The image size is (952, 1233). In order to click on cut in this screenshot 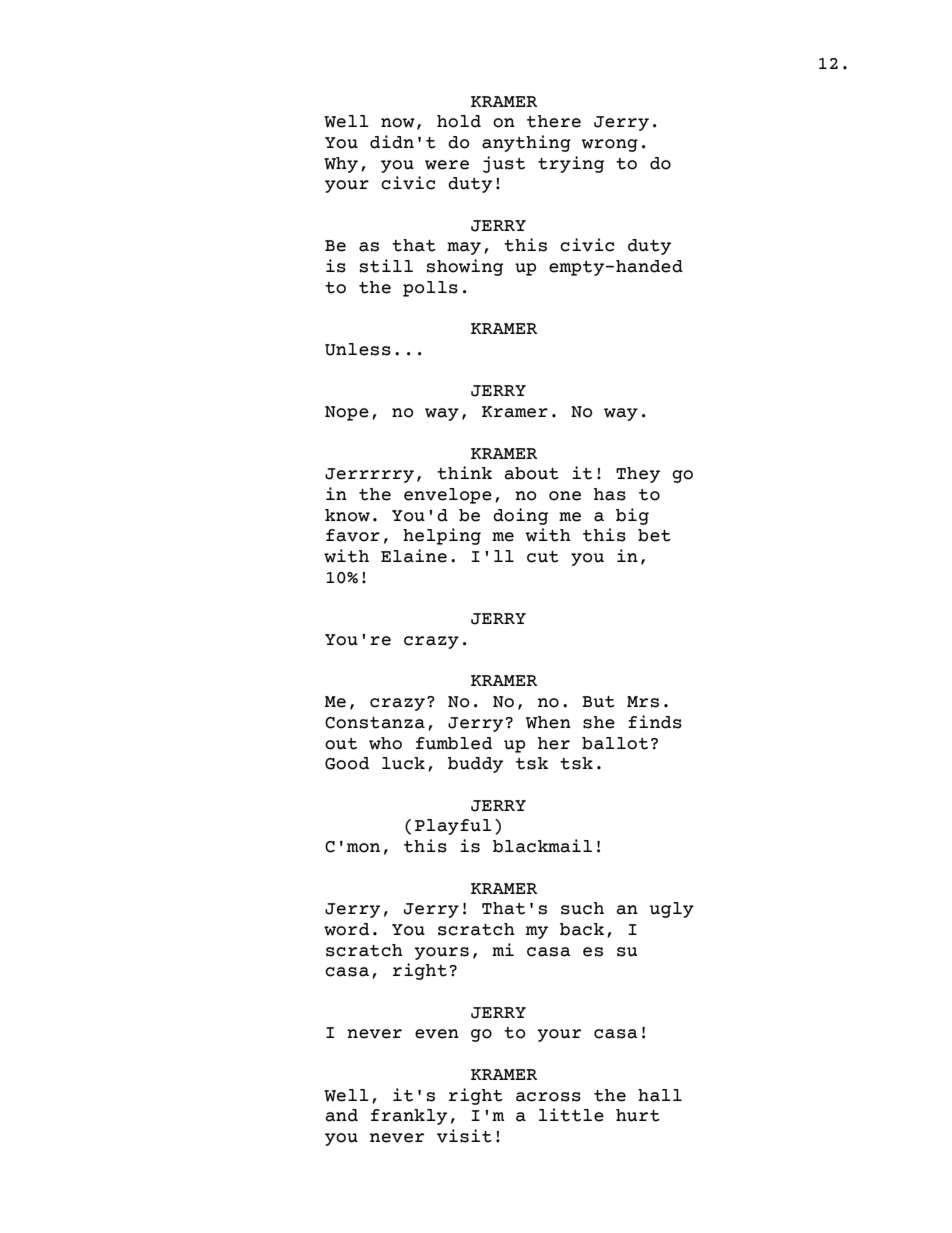, I will do `click(543, 557)`.
